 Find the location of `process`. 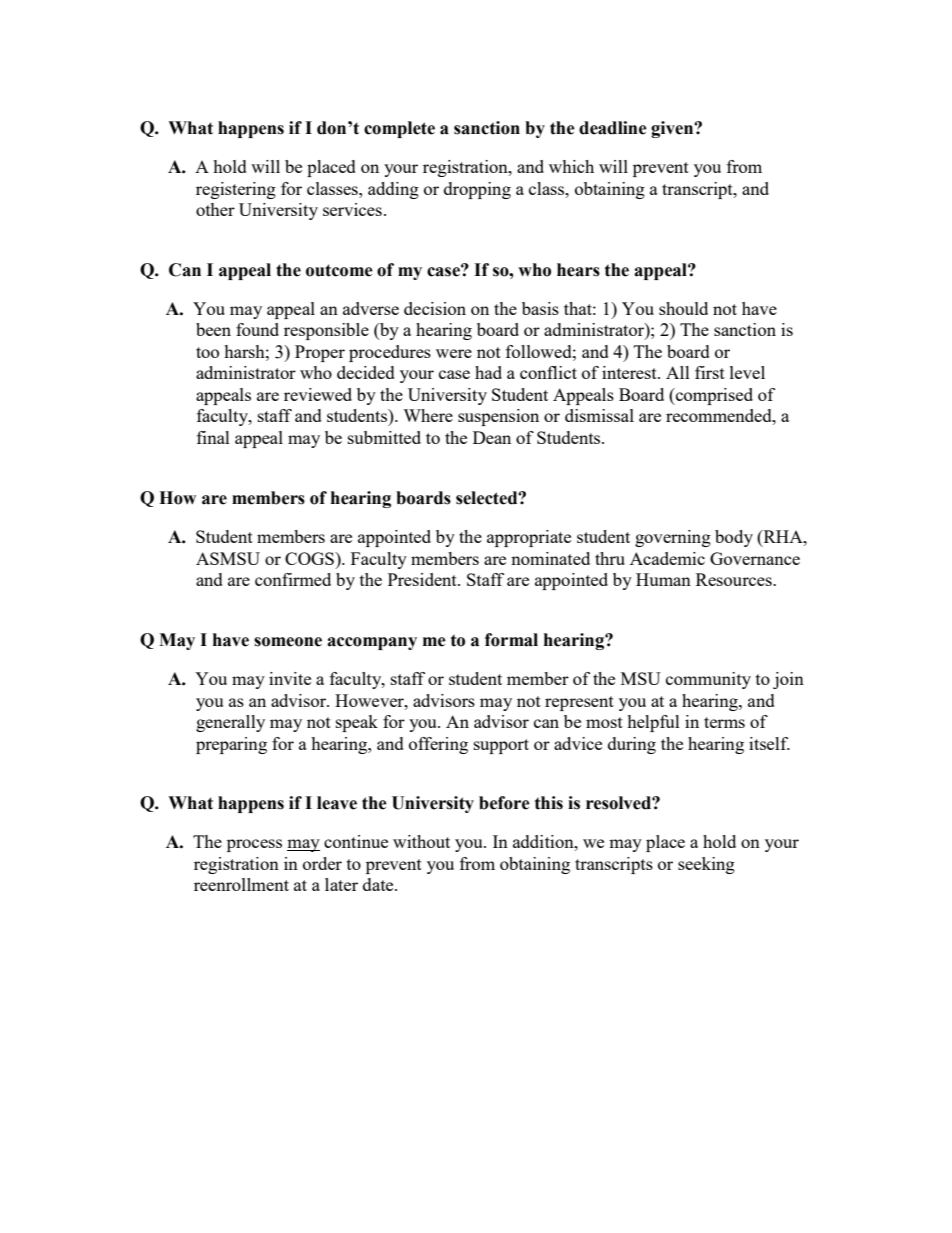

process is located at coordinates (254, 845).
